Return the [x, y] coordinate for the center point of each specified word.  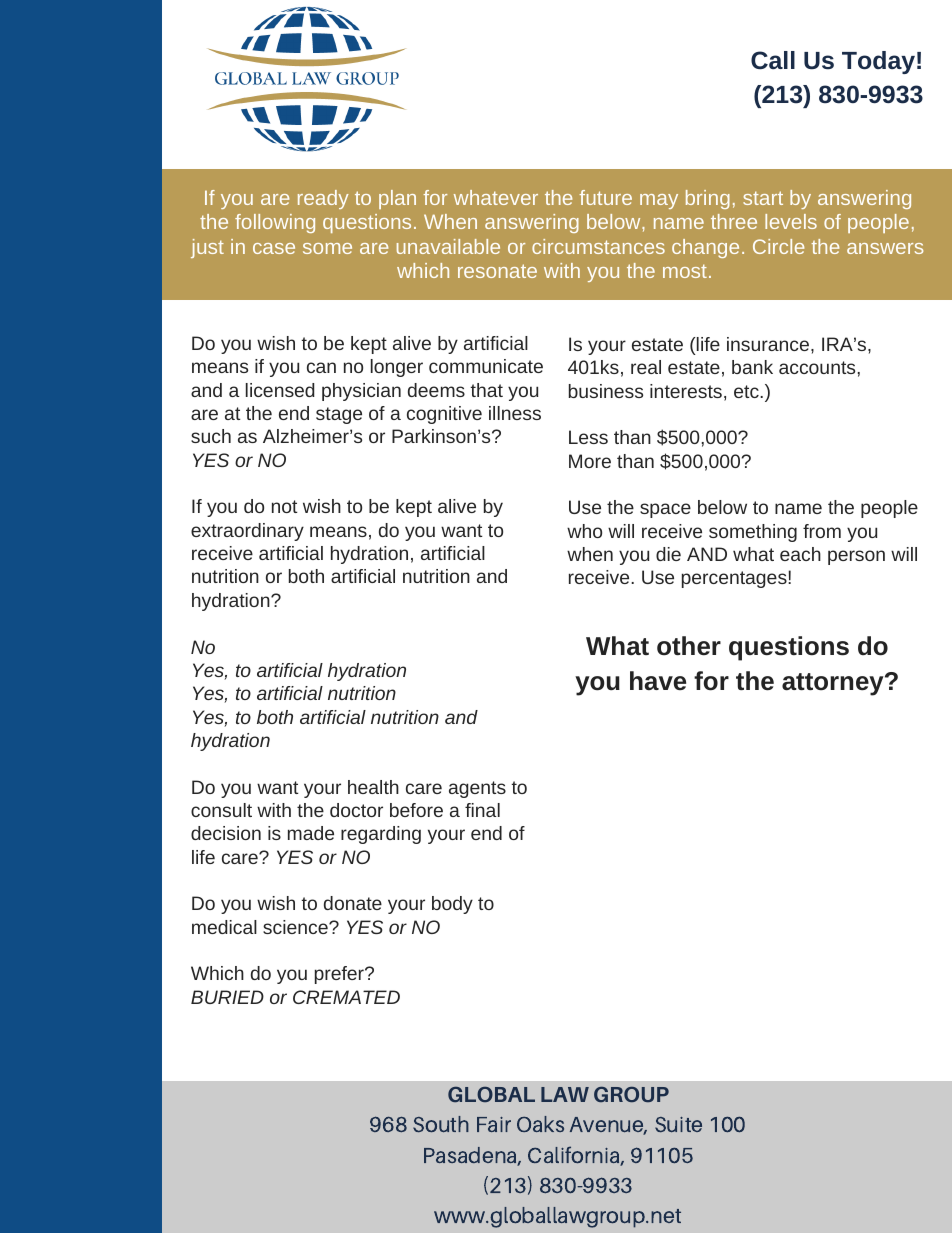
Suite [678, 1124]
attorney [834, 684]
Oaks [540, 1124]
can [321, 367]
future [605, 197]
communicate [486, 366]
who [584, 531]
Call [773, 60]
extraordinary [247, 532]
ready [323, 199]
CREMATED [346, 997]
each [800, 554]
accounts [817, 367]
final [482, 810]
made [311, 833]
